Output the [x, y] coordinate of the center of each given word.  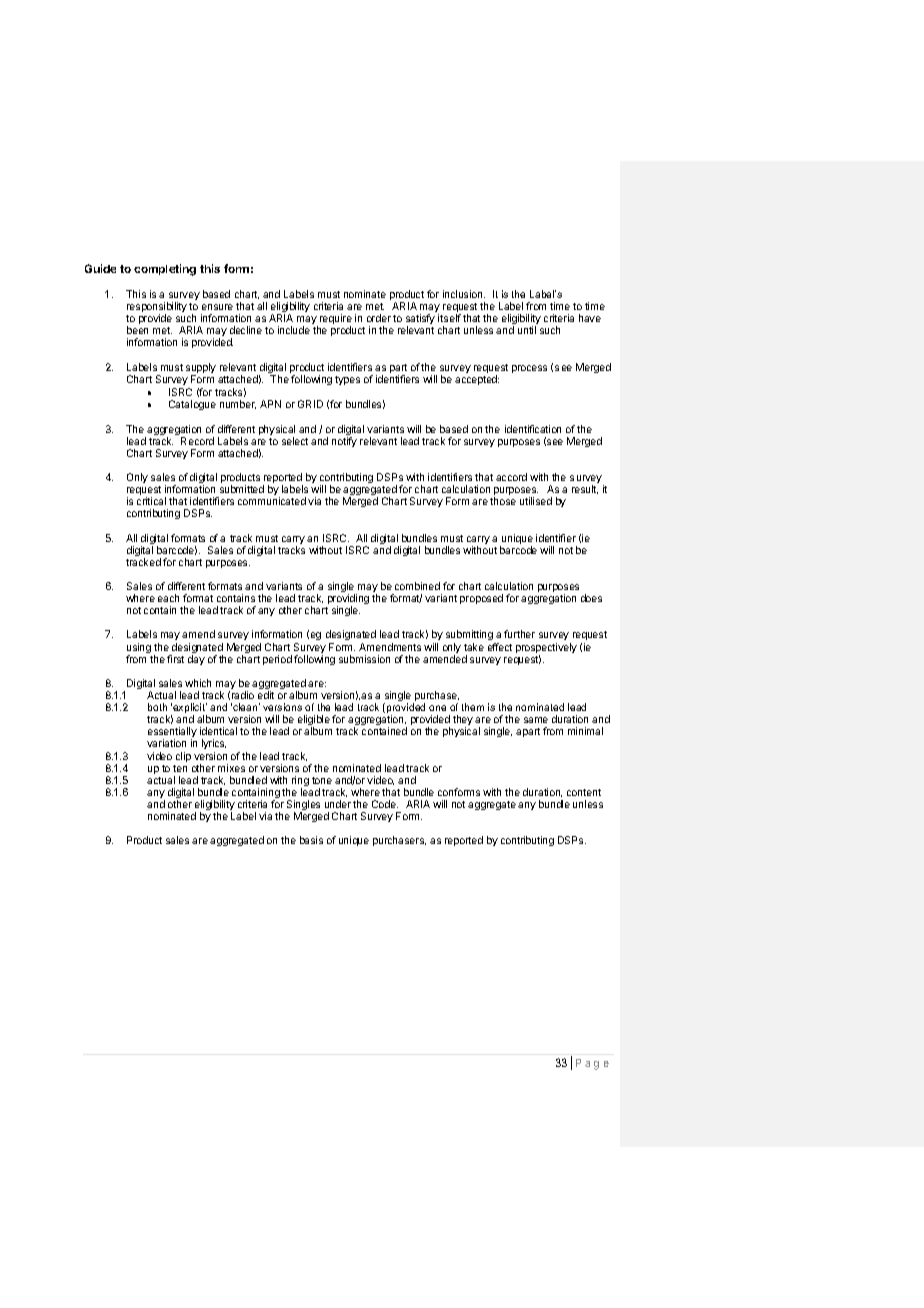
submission [364, 659]
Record [197, 441]
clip [183, 757]
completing [165, 270]
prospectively [546, 649]
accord [511, 477]
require [336, 320]
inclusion [464, 294]
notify [344, 442]
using [139, 649]
